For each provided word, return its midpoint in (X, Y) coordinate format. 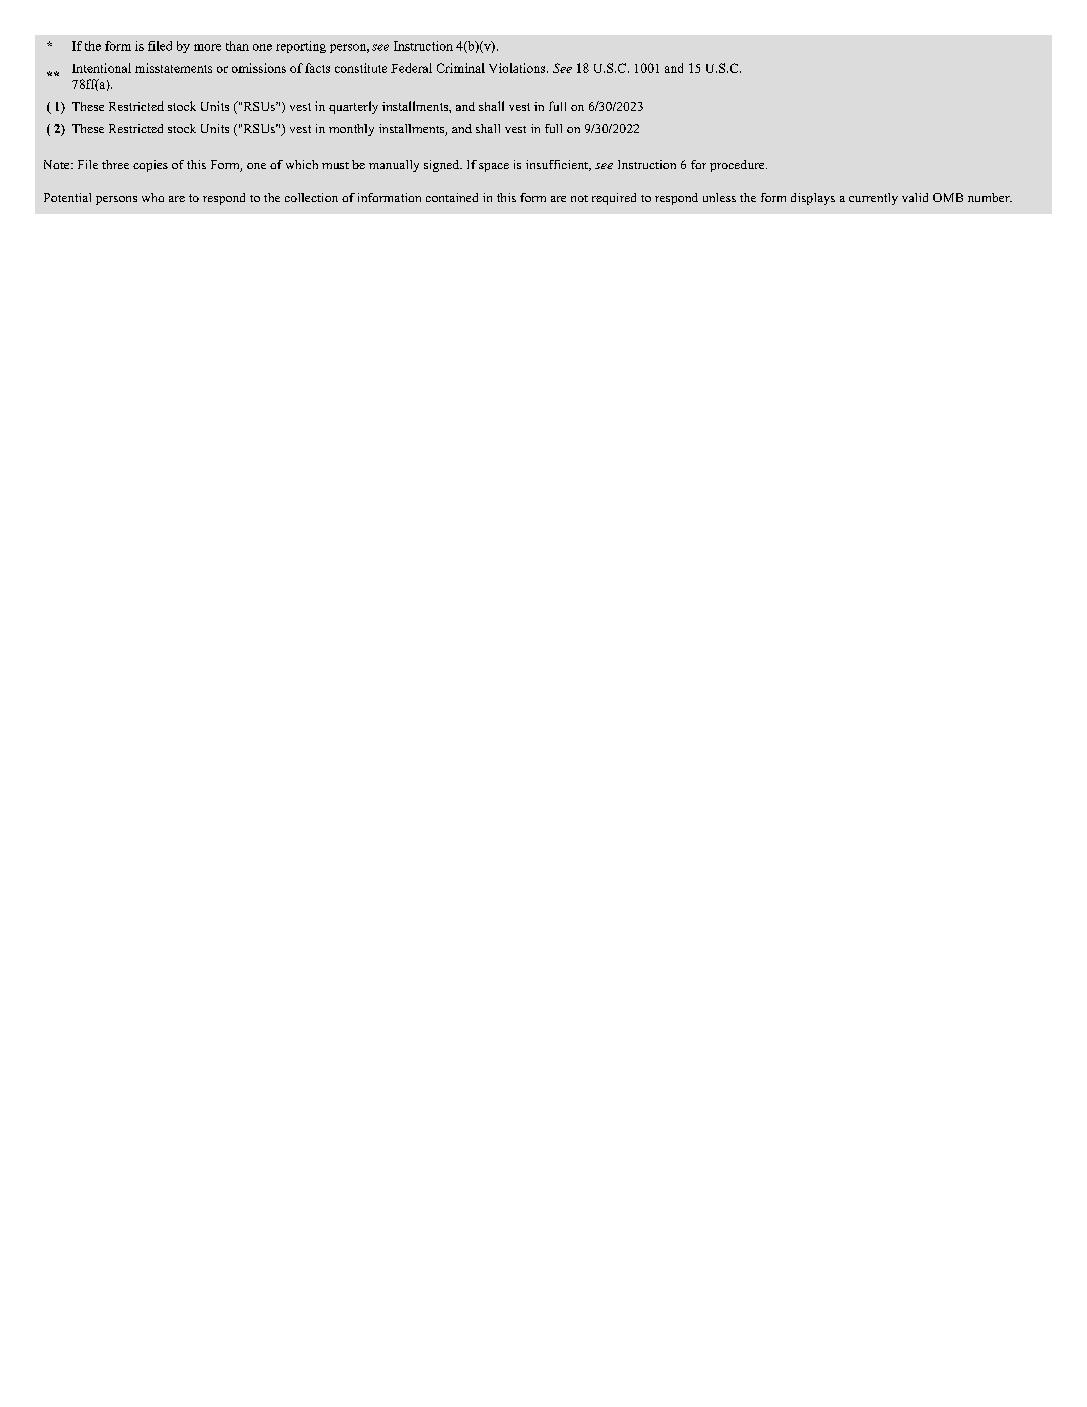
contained (452, 197)
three (115, 164)
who (153, 197)
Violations (518, 68)
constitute (361, 68)
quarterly (353, 107)
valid (915, 197)
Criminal (461, 68)
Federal (411, 68)
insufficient (558, 165)
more (207, 47)
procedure (738, 166)
